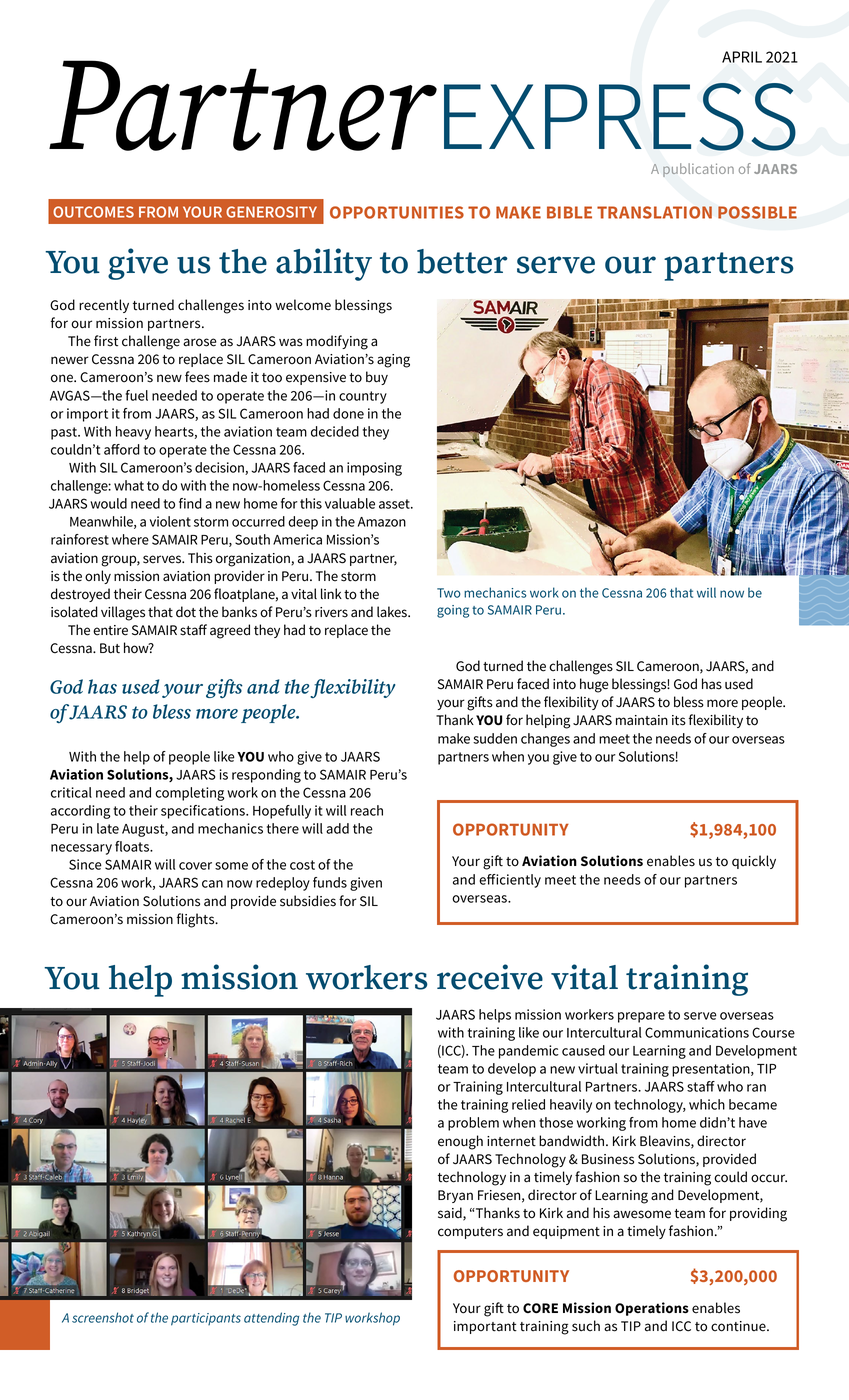 This image has width=849, height=1400. Describe the element at coordinates (742, 57) in the image. I see `APRIL` at that location.
